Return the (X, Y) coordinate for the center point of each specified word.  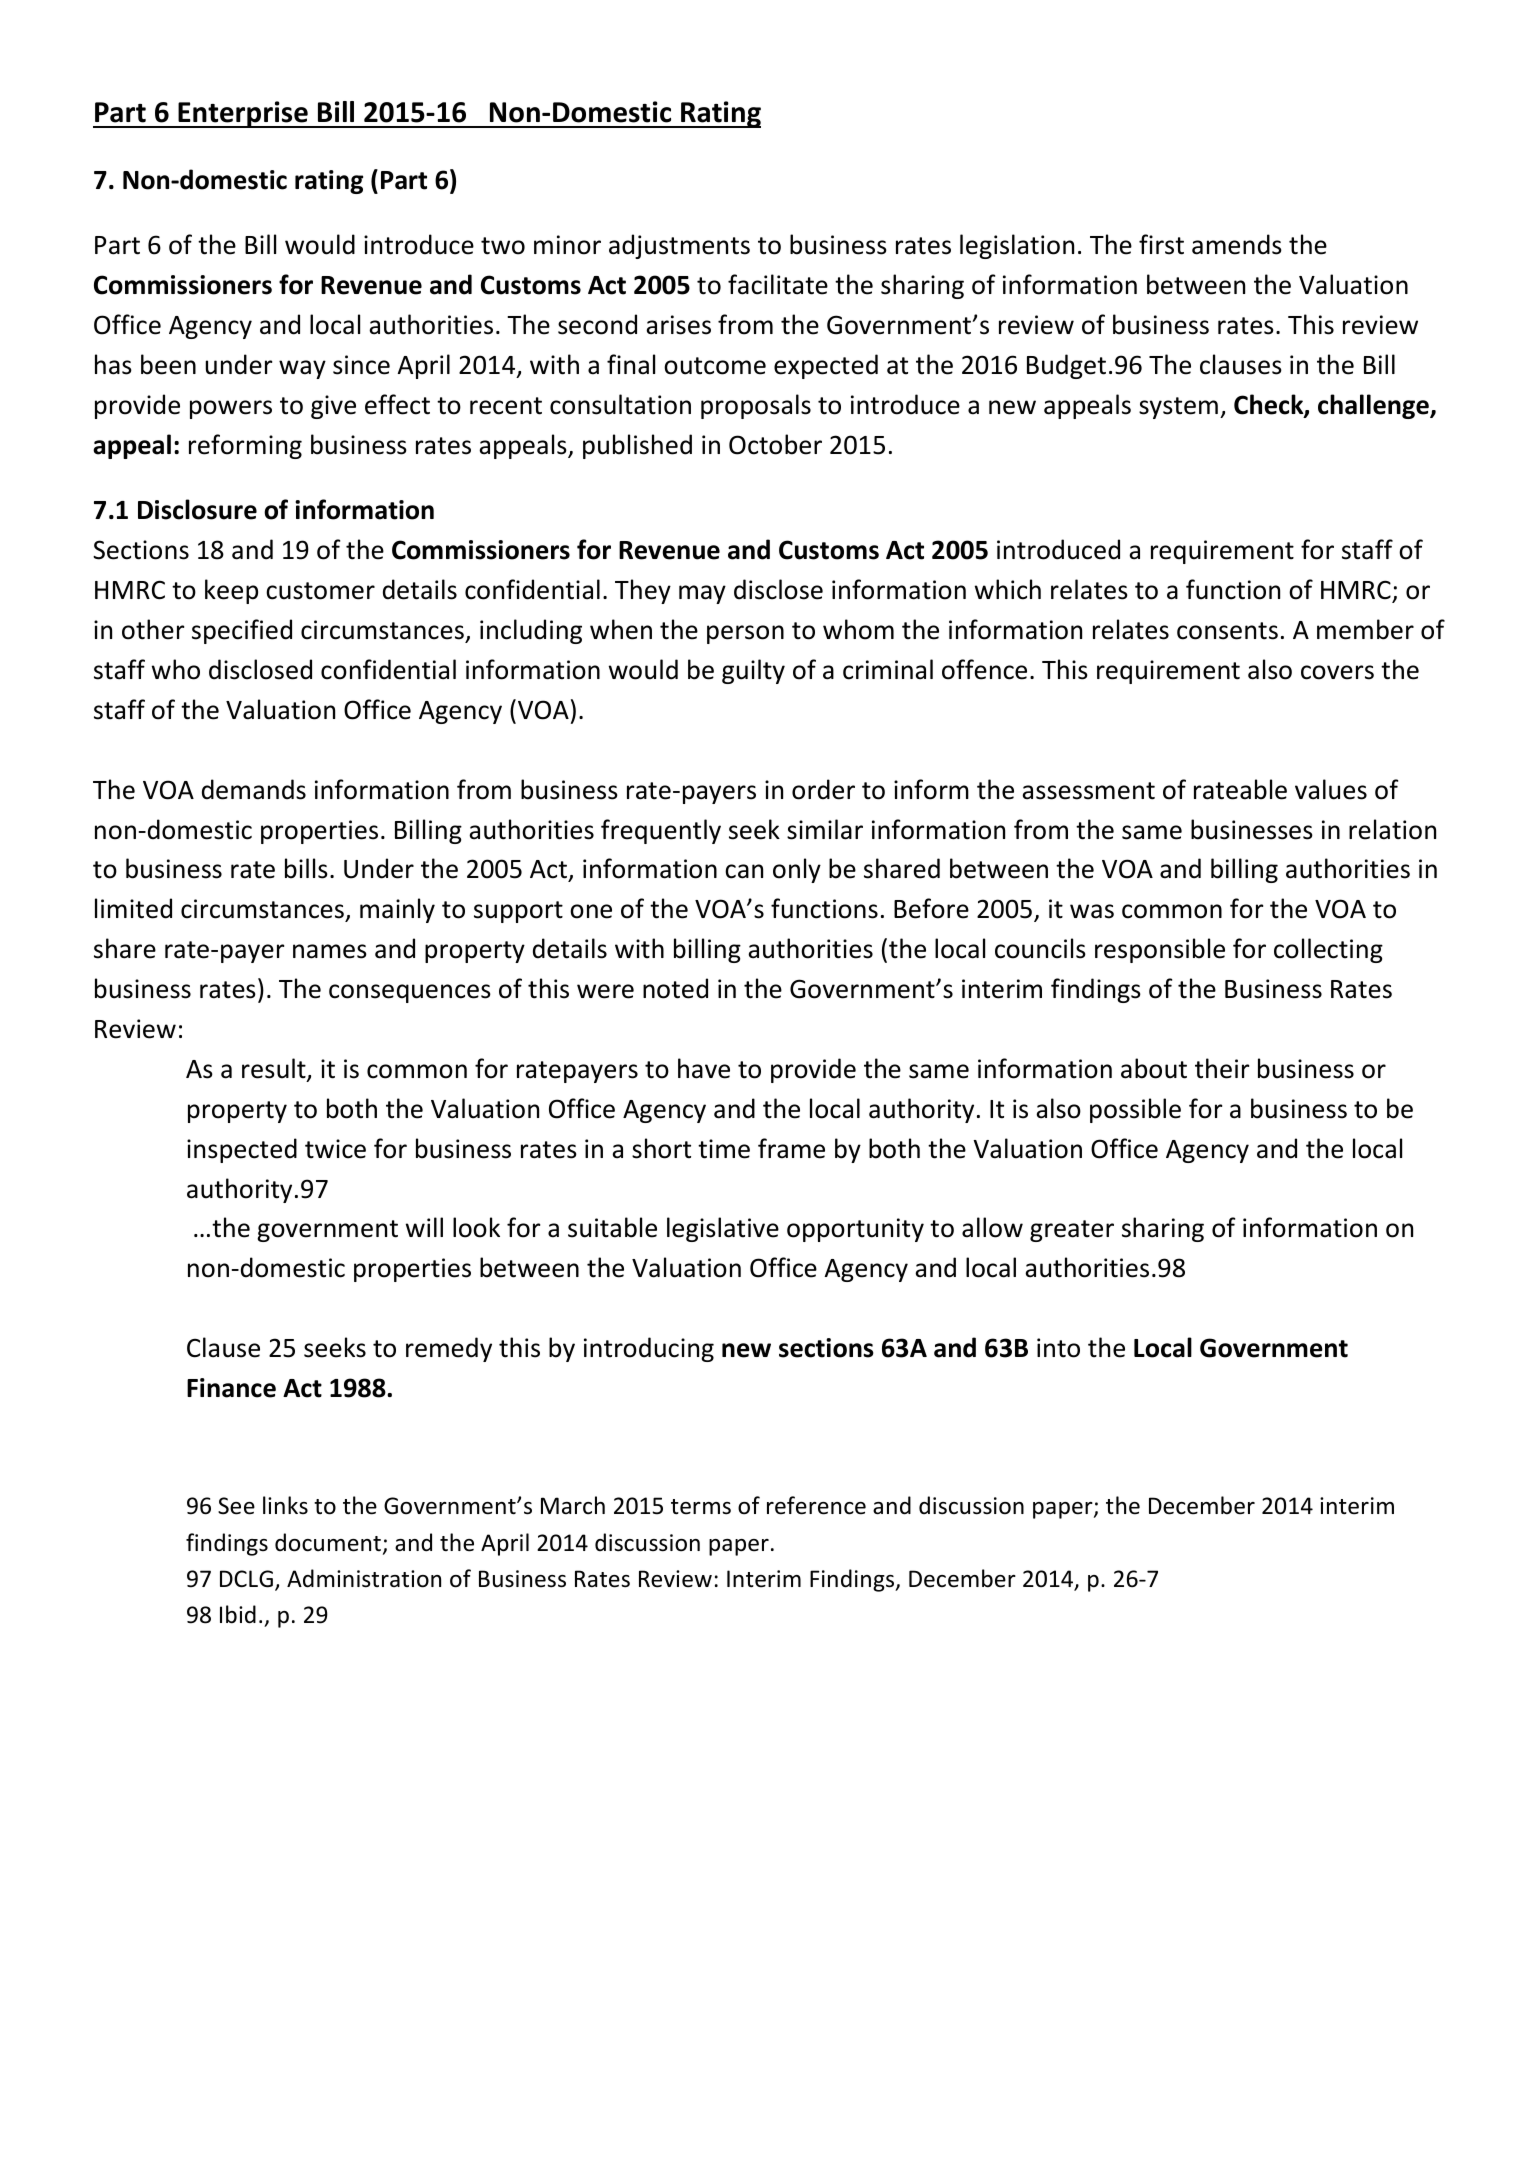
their (1222, 1068)
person (745, 634)
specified (242, 631)
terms (701, 1507)
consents (1227, 631)
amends (1237, 244)
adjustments (679, 246)
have (704, 1068)
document (329, 1543)
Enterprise (243, 114)
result (275, 1069)
